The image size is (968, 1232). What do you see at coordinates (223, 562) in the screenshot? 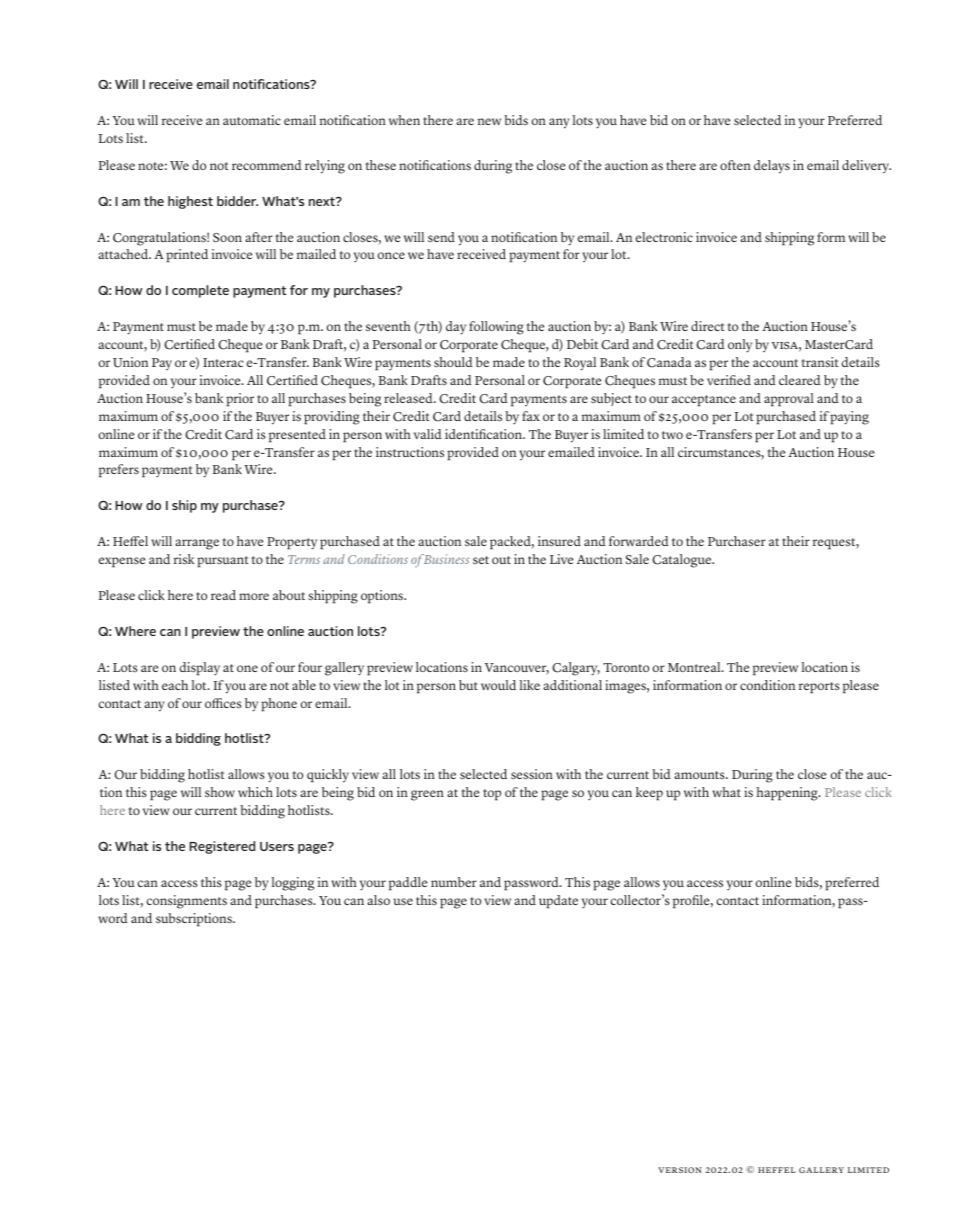
I see `pursuant` at bounding box center [223, 562].
